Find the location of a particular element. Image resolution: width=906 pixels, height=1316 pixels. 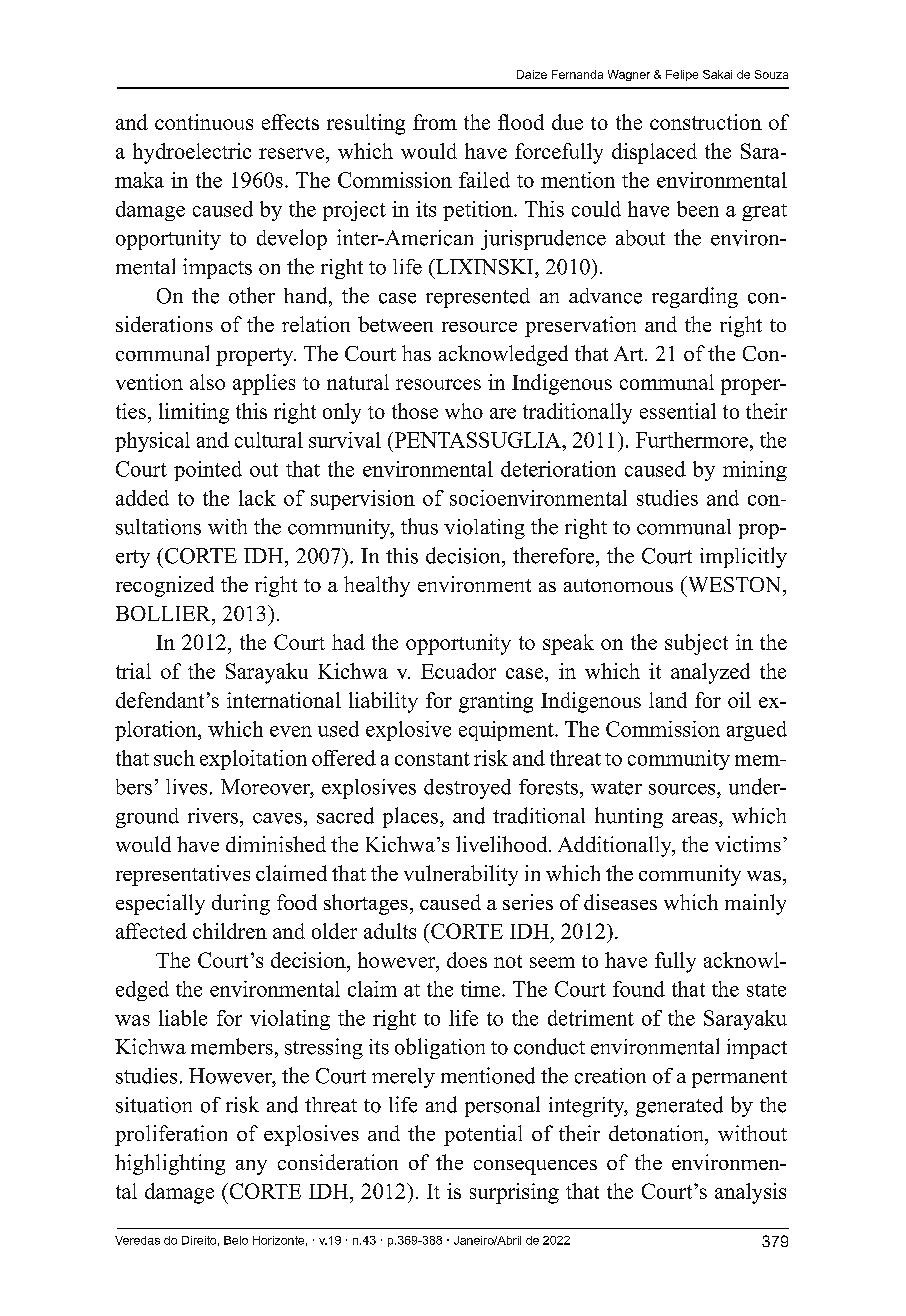

recognized is located at coordinates (165, 586).
